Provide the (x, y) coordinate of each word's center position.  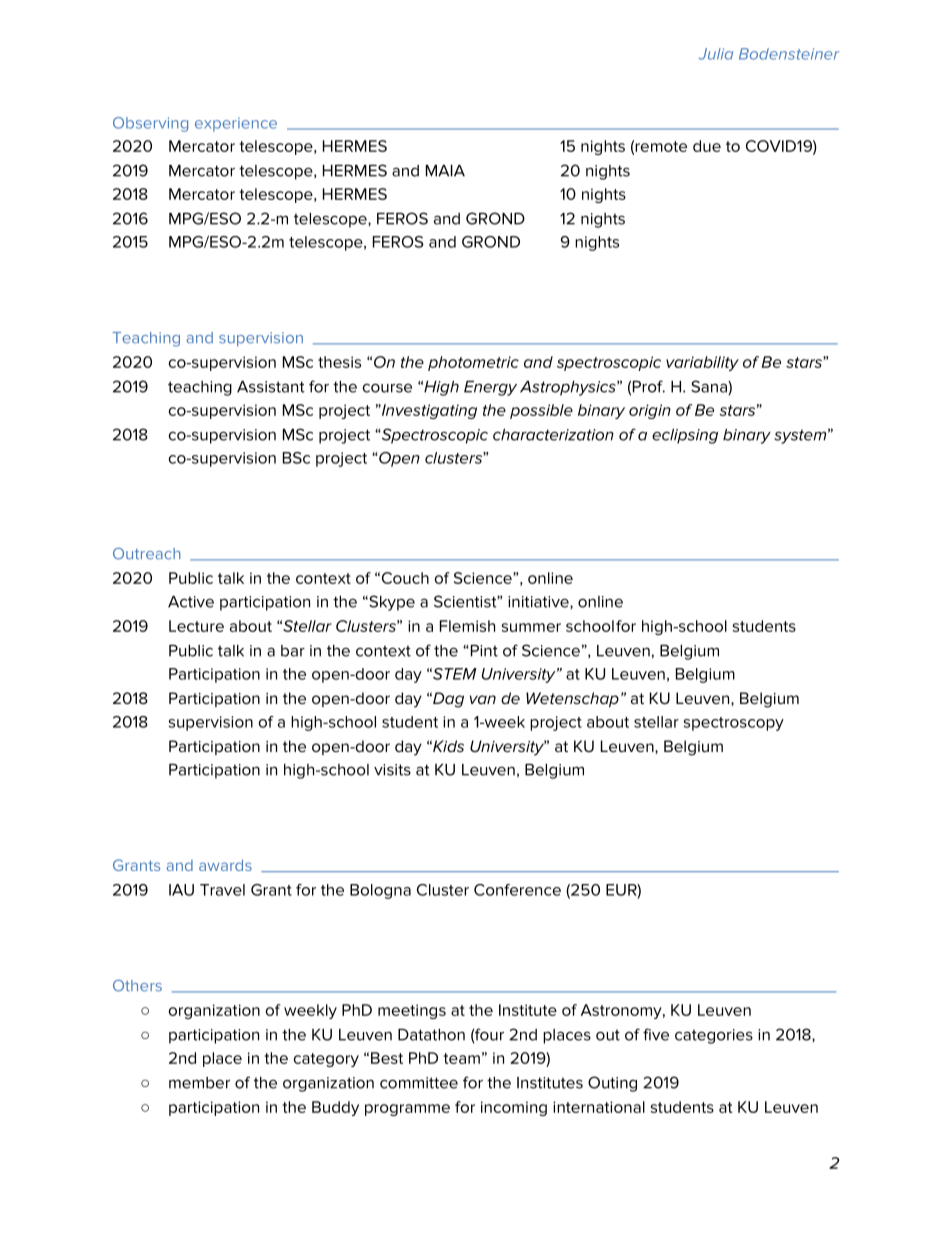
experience (236, 124)
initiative (539, 602)
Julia (716, 54)
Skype (391, 603)
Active (191, 602)
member (199, 1083)
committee (419, 1083)
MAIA (445, 171)
